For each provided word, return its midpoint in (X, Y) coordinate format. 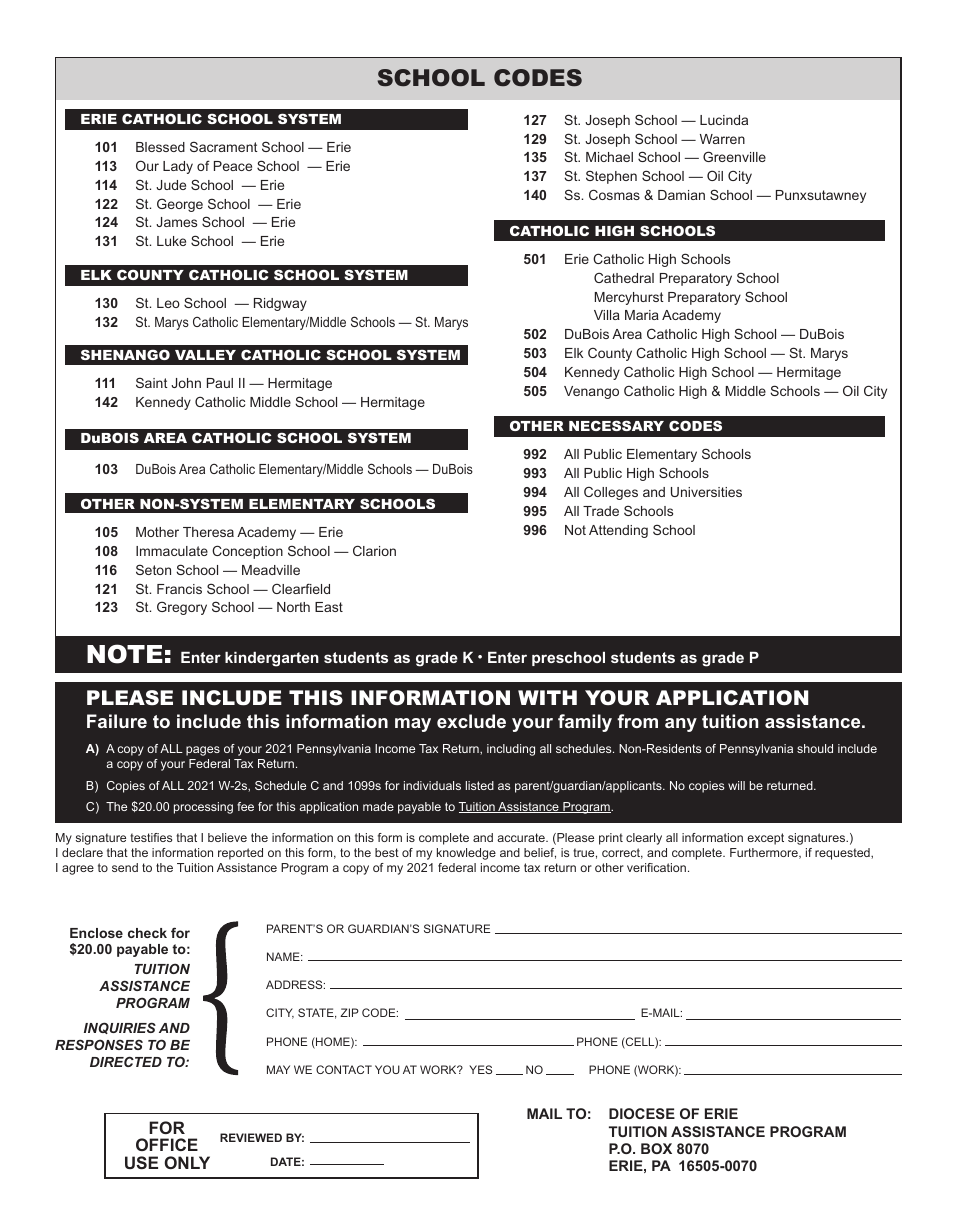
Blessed (160, 147)
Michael (609, 157)
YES (480, 1069)
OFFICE (167, 1144)
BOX (656, 1148)
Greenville (734, 156)
